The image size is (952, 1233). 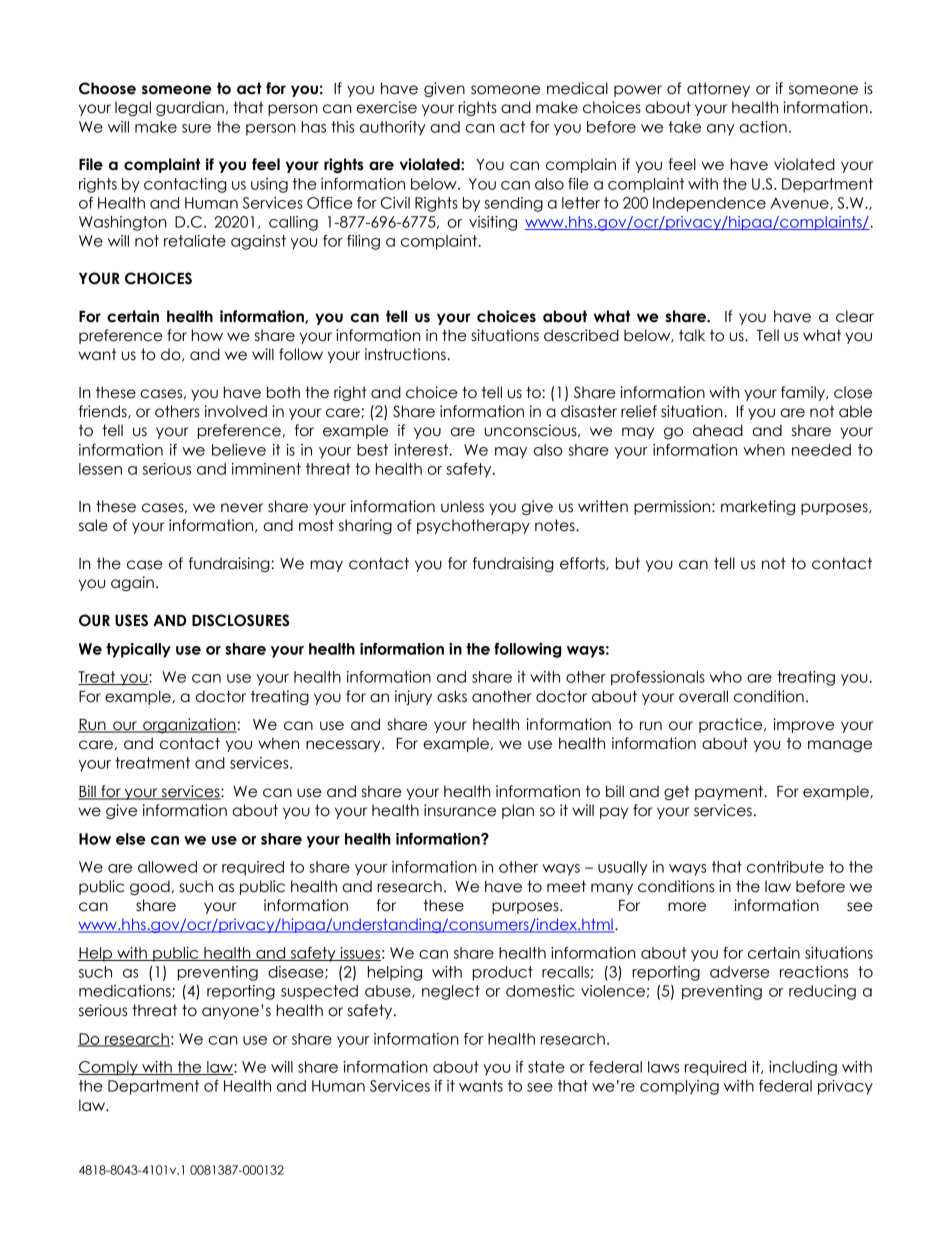 I want to click on marketing, so click(x=758, y=507).
